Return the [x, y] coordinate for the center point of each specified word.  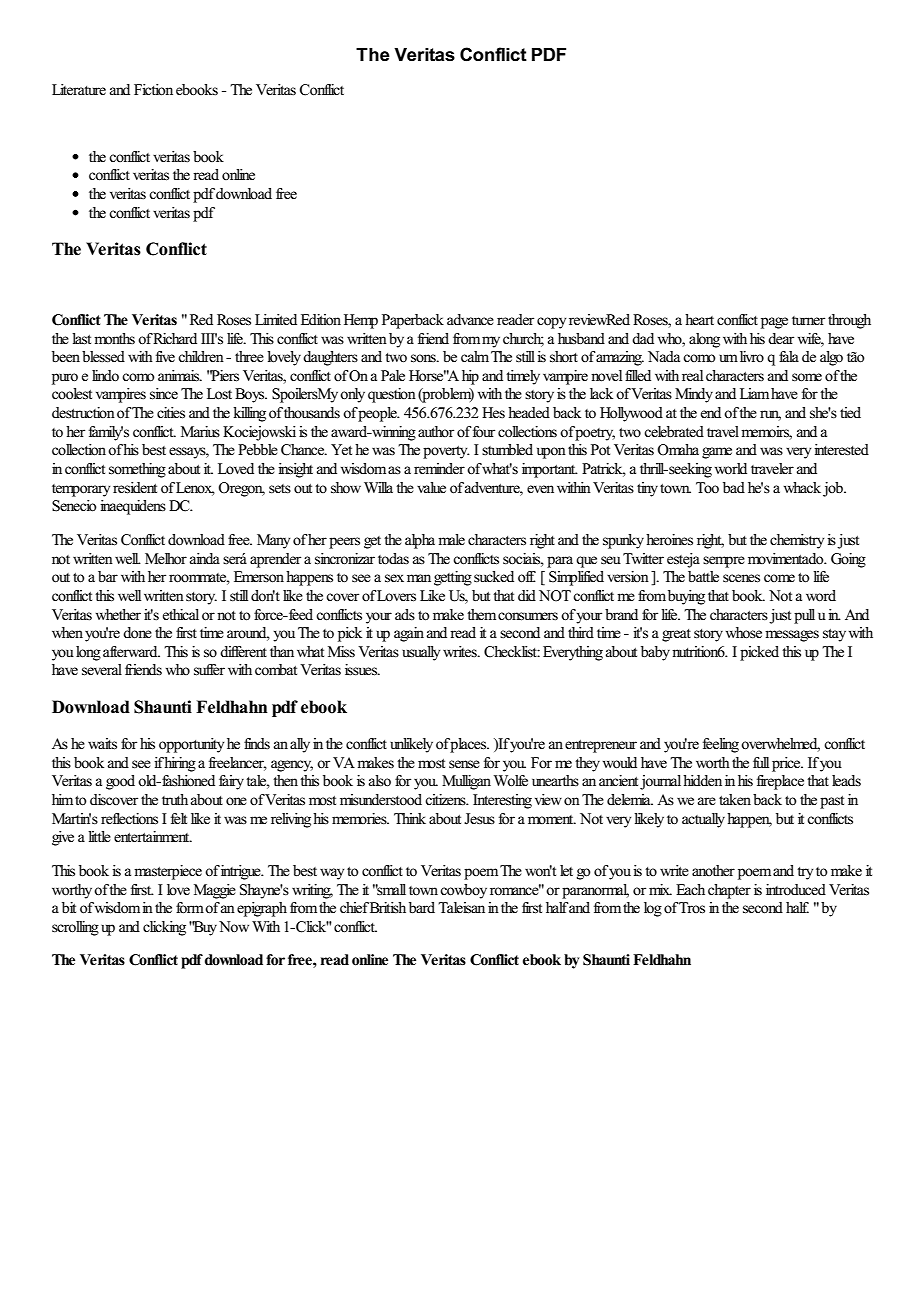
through [849, 321]
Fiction [153, 90]
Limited [276, 320]
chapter [729, 891]
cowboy [463, 891]
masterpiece [168, 872]
